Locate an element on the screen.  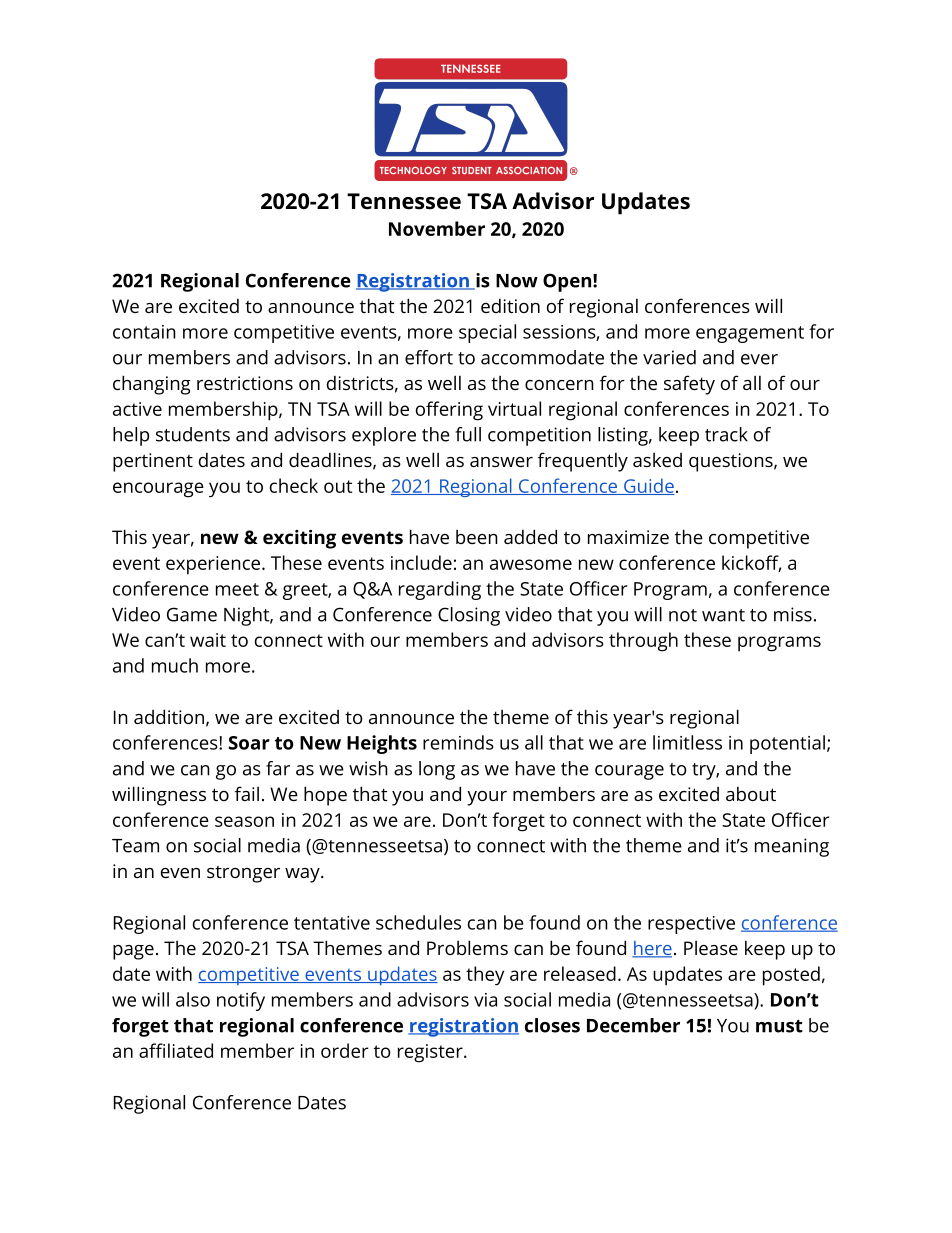
track is located at coordinates (726, 434).
